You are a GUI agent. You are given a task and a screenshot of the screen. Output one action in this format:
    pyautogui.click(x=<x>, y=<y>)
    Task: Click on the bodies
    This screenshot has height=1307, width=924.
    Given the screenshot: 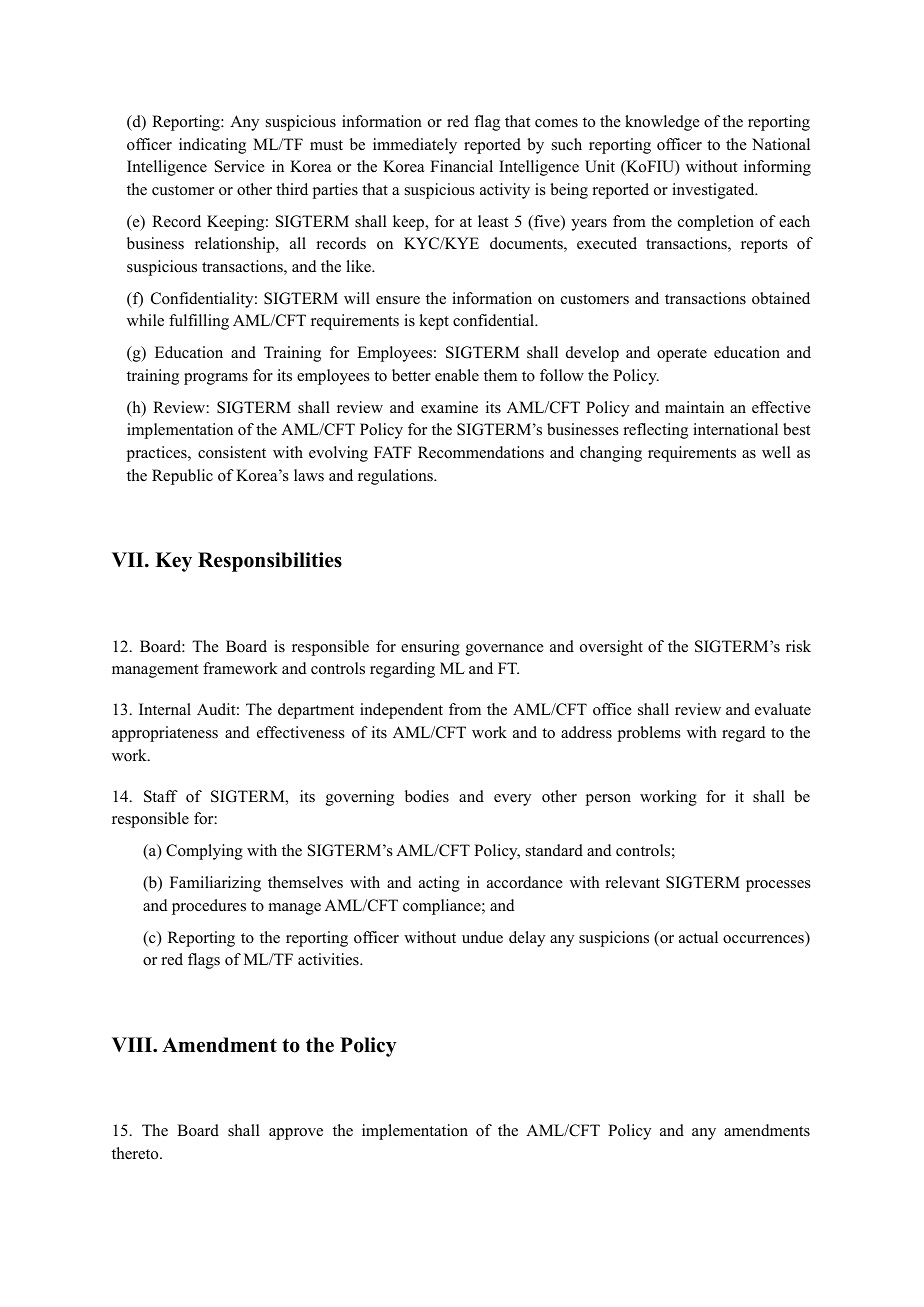 What is the action you would take?
    pyautogui.click(x=427, y=796)
